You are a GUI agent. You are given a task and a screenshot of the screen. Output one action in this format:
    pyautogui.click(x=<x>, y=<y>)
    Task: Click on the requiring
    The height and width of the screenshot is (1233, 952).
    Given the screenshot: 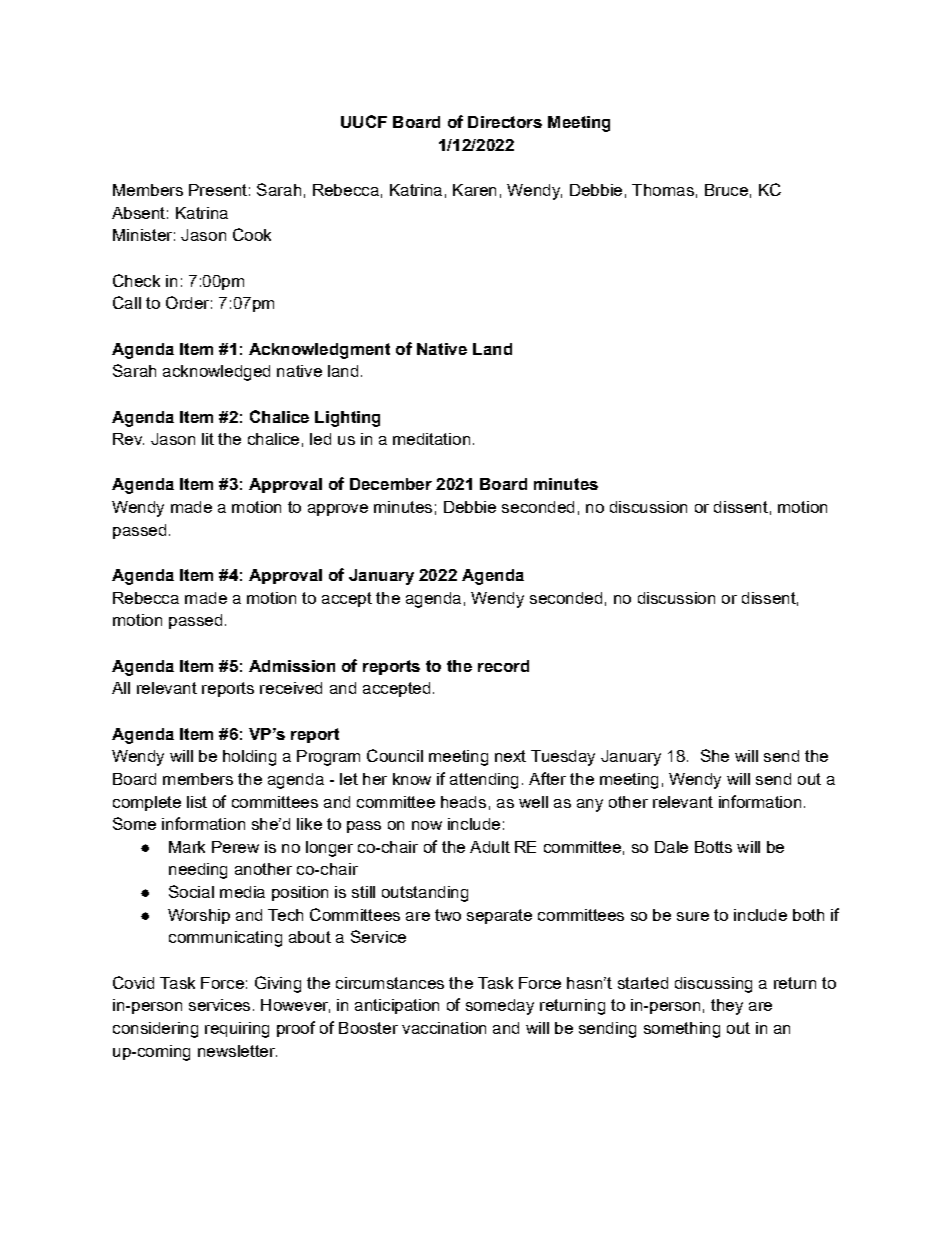 What is the action you would take?
    pyautogui.click(x=237, y=1030)
